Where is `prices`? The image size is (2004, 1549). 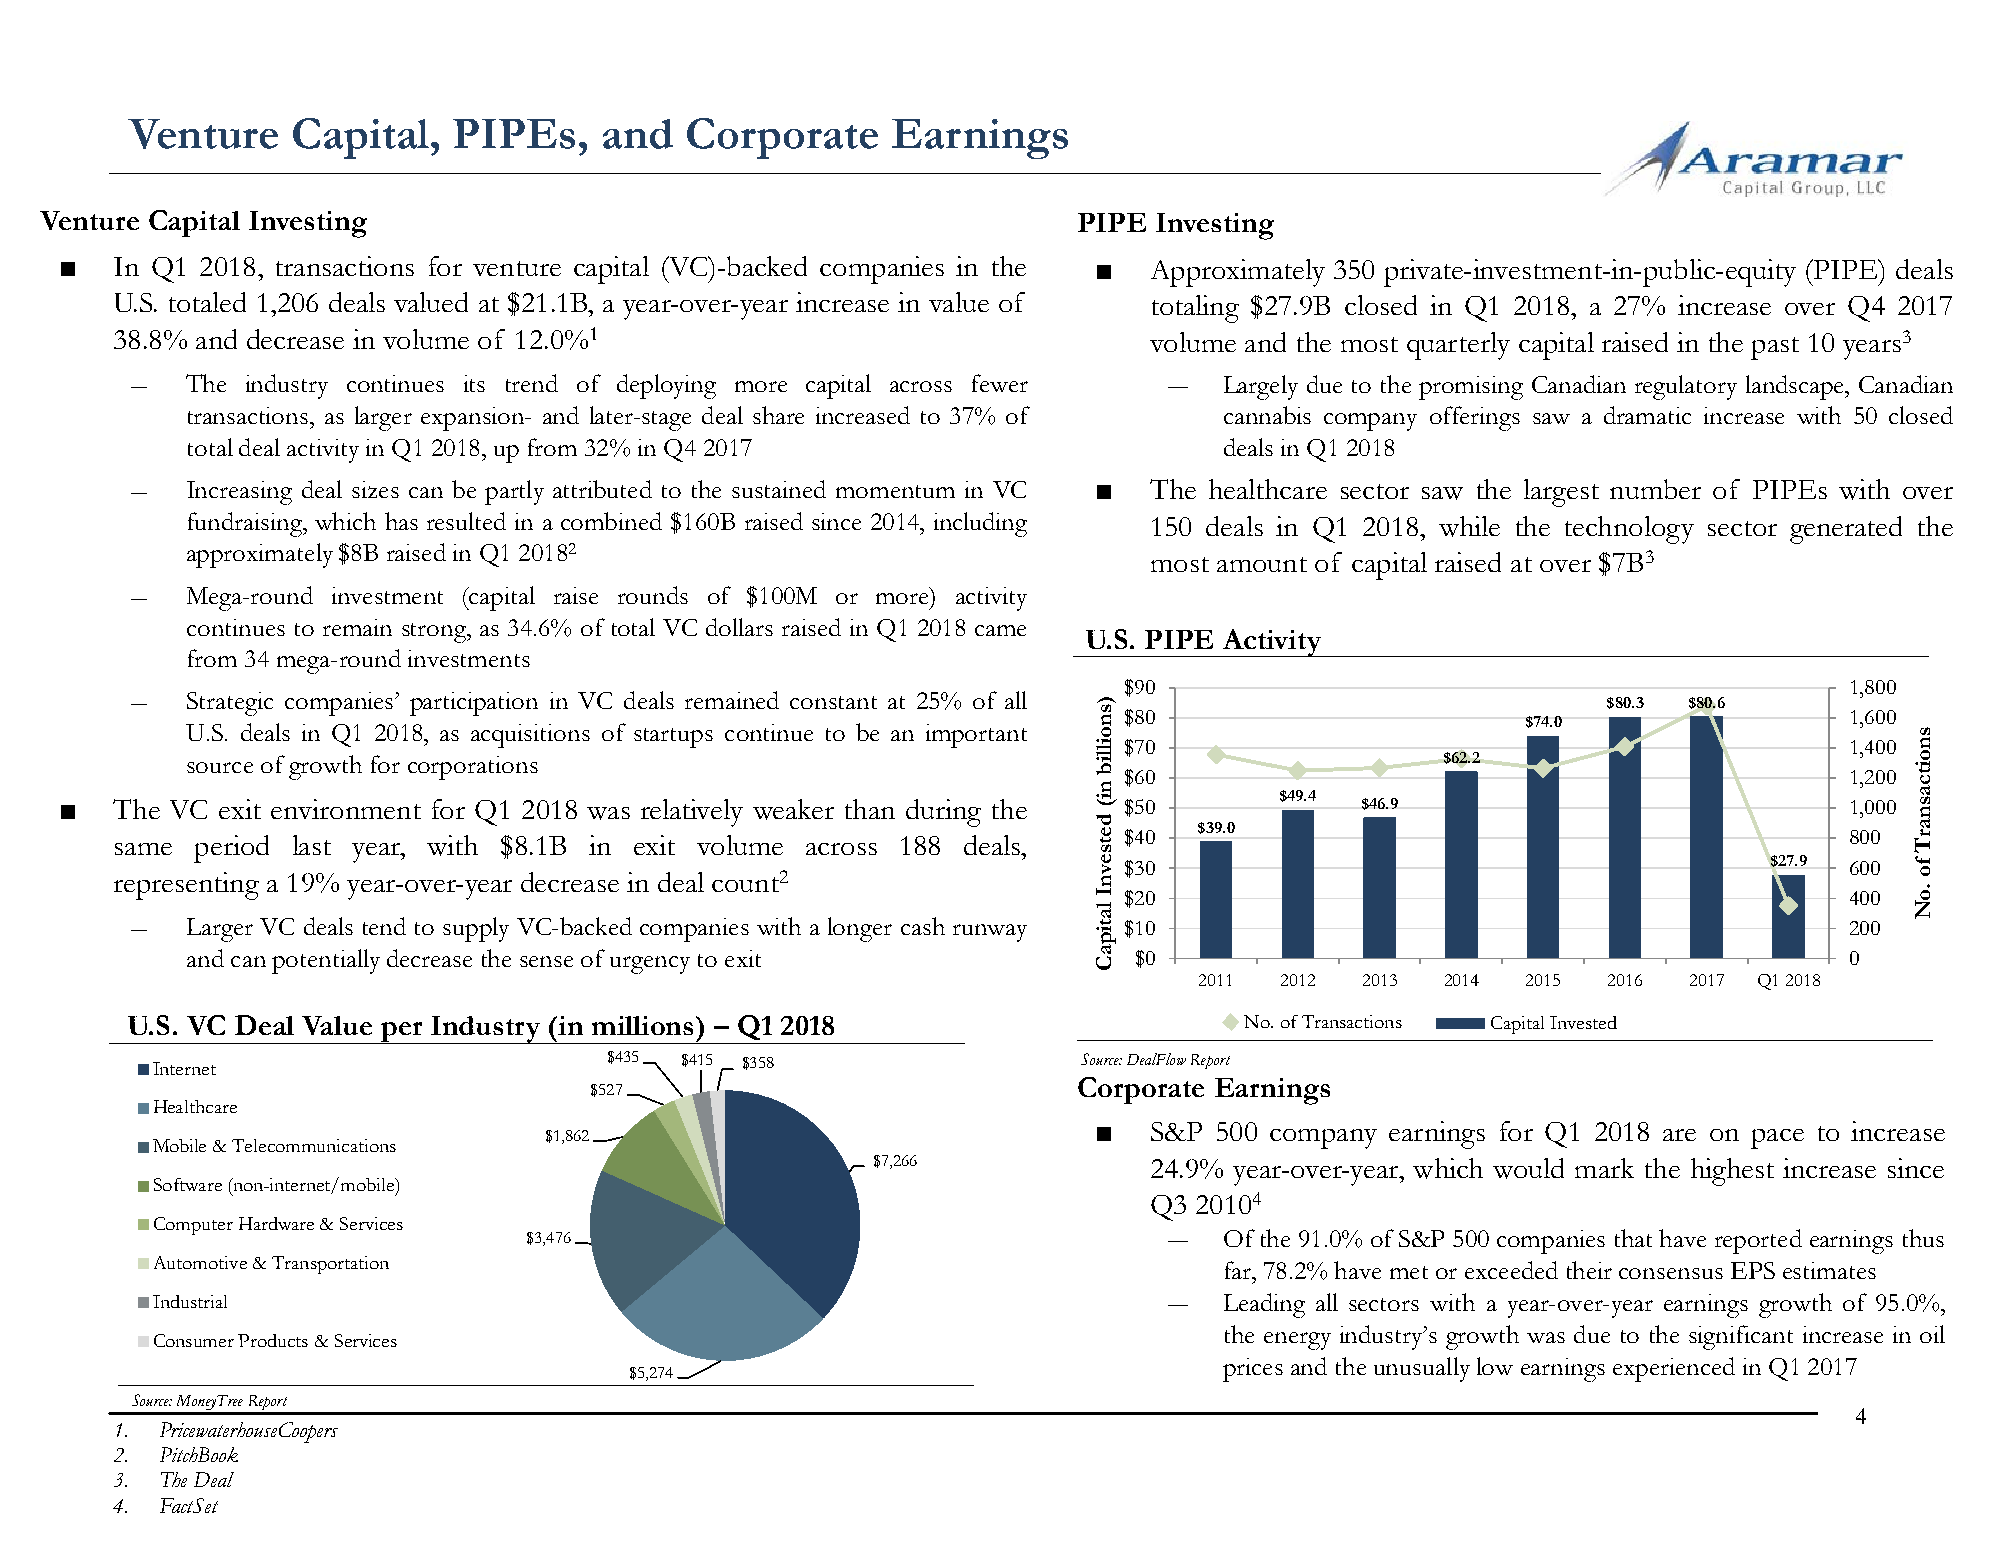
prices is located at coordinates (1253, 1370).
